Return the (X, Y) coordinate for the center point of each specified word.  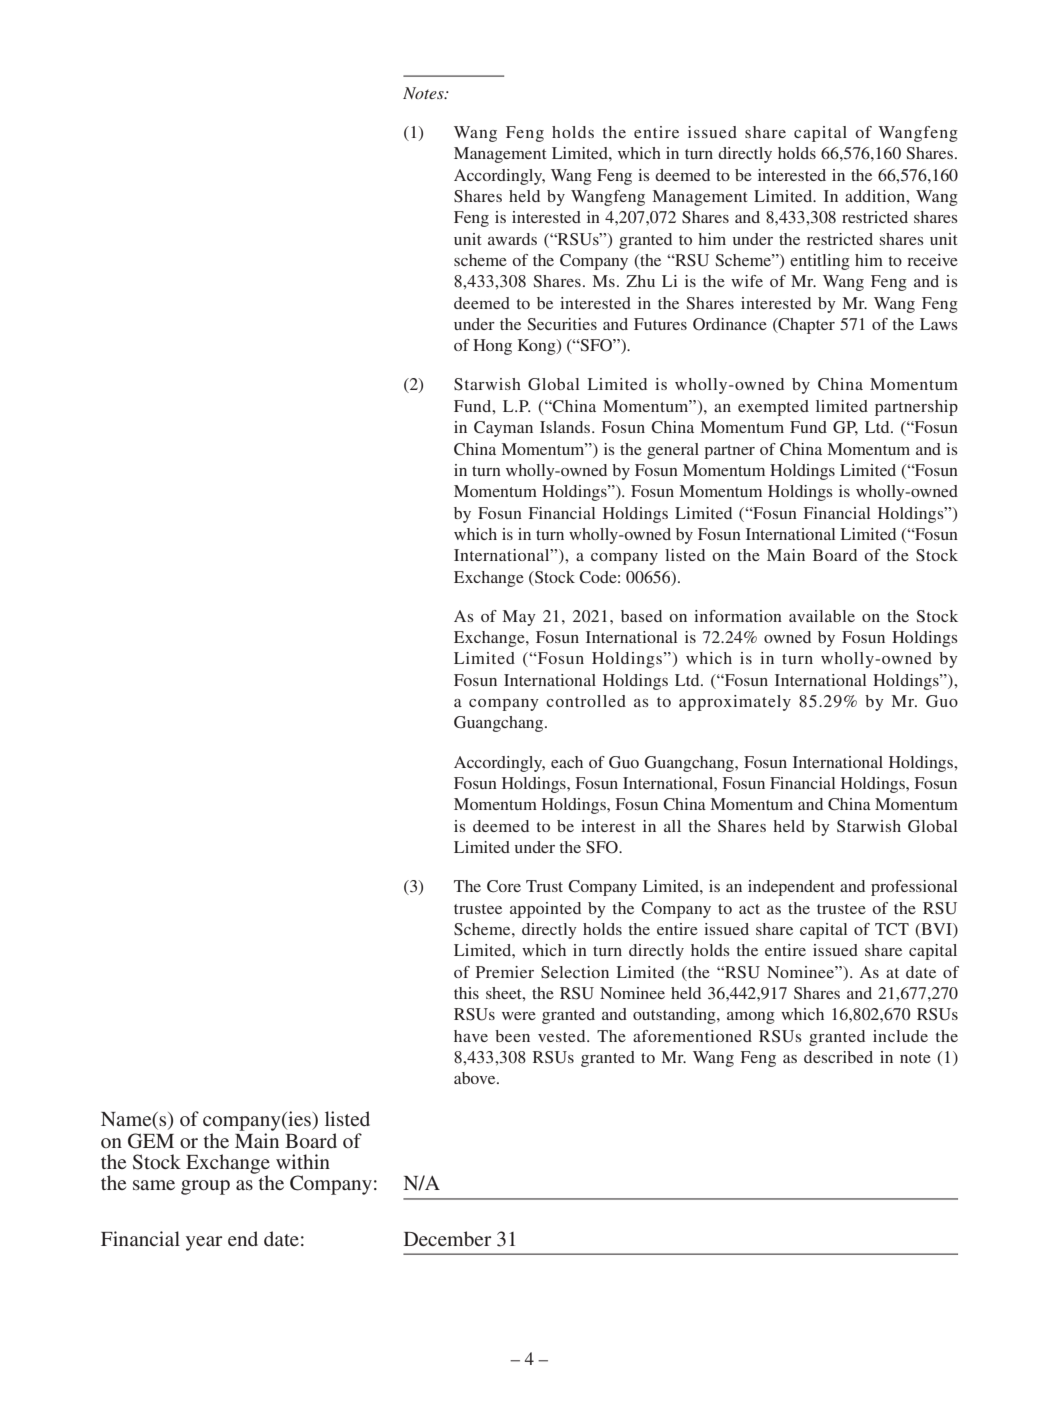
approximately (735, 703)
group (205, 1187)
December (448, 1239)
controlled (586, 701)
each (567, 762)
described (838, 1057)
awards (512, 239)
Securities (562, 324)
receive (932, 260)
